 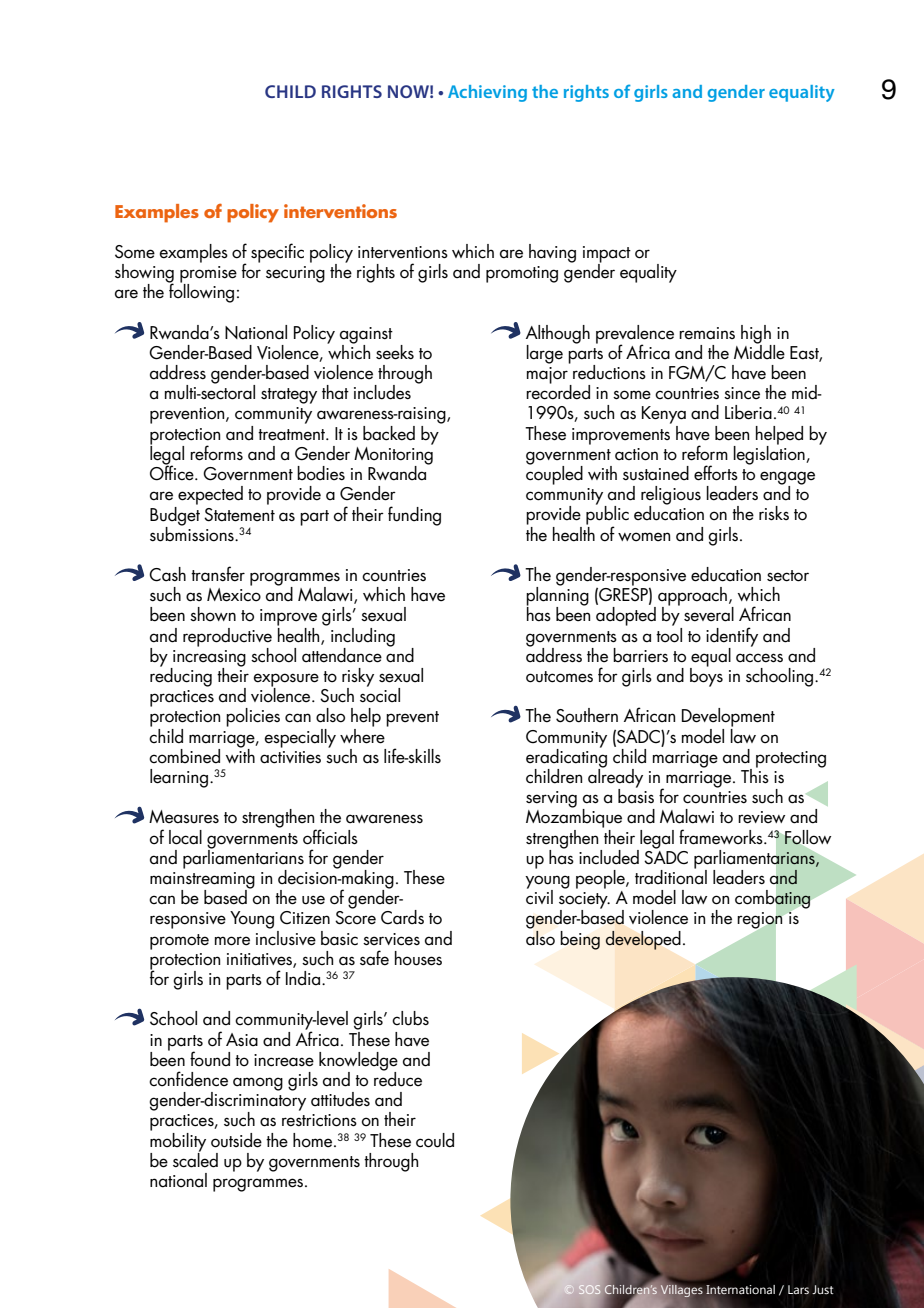 What do you see at coordinates (774, 513) in the screenshot?
I see `risks` at bounding box center [774, 513].
